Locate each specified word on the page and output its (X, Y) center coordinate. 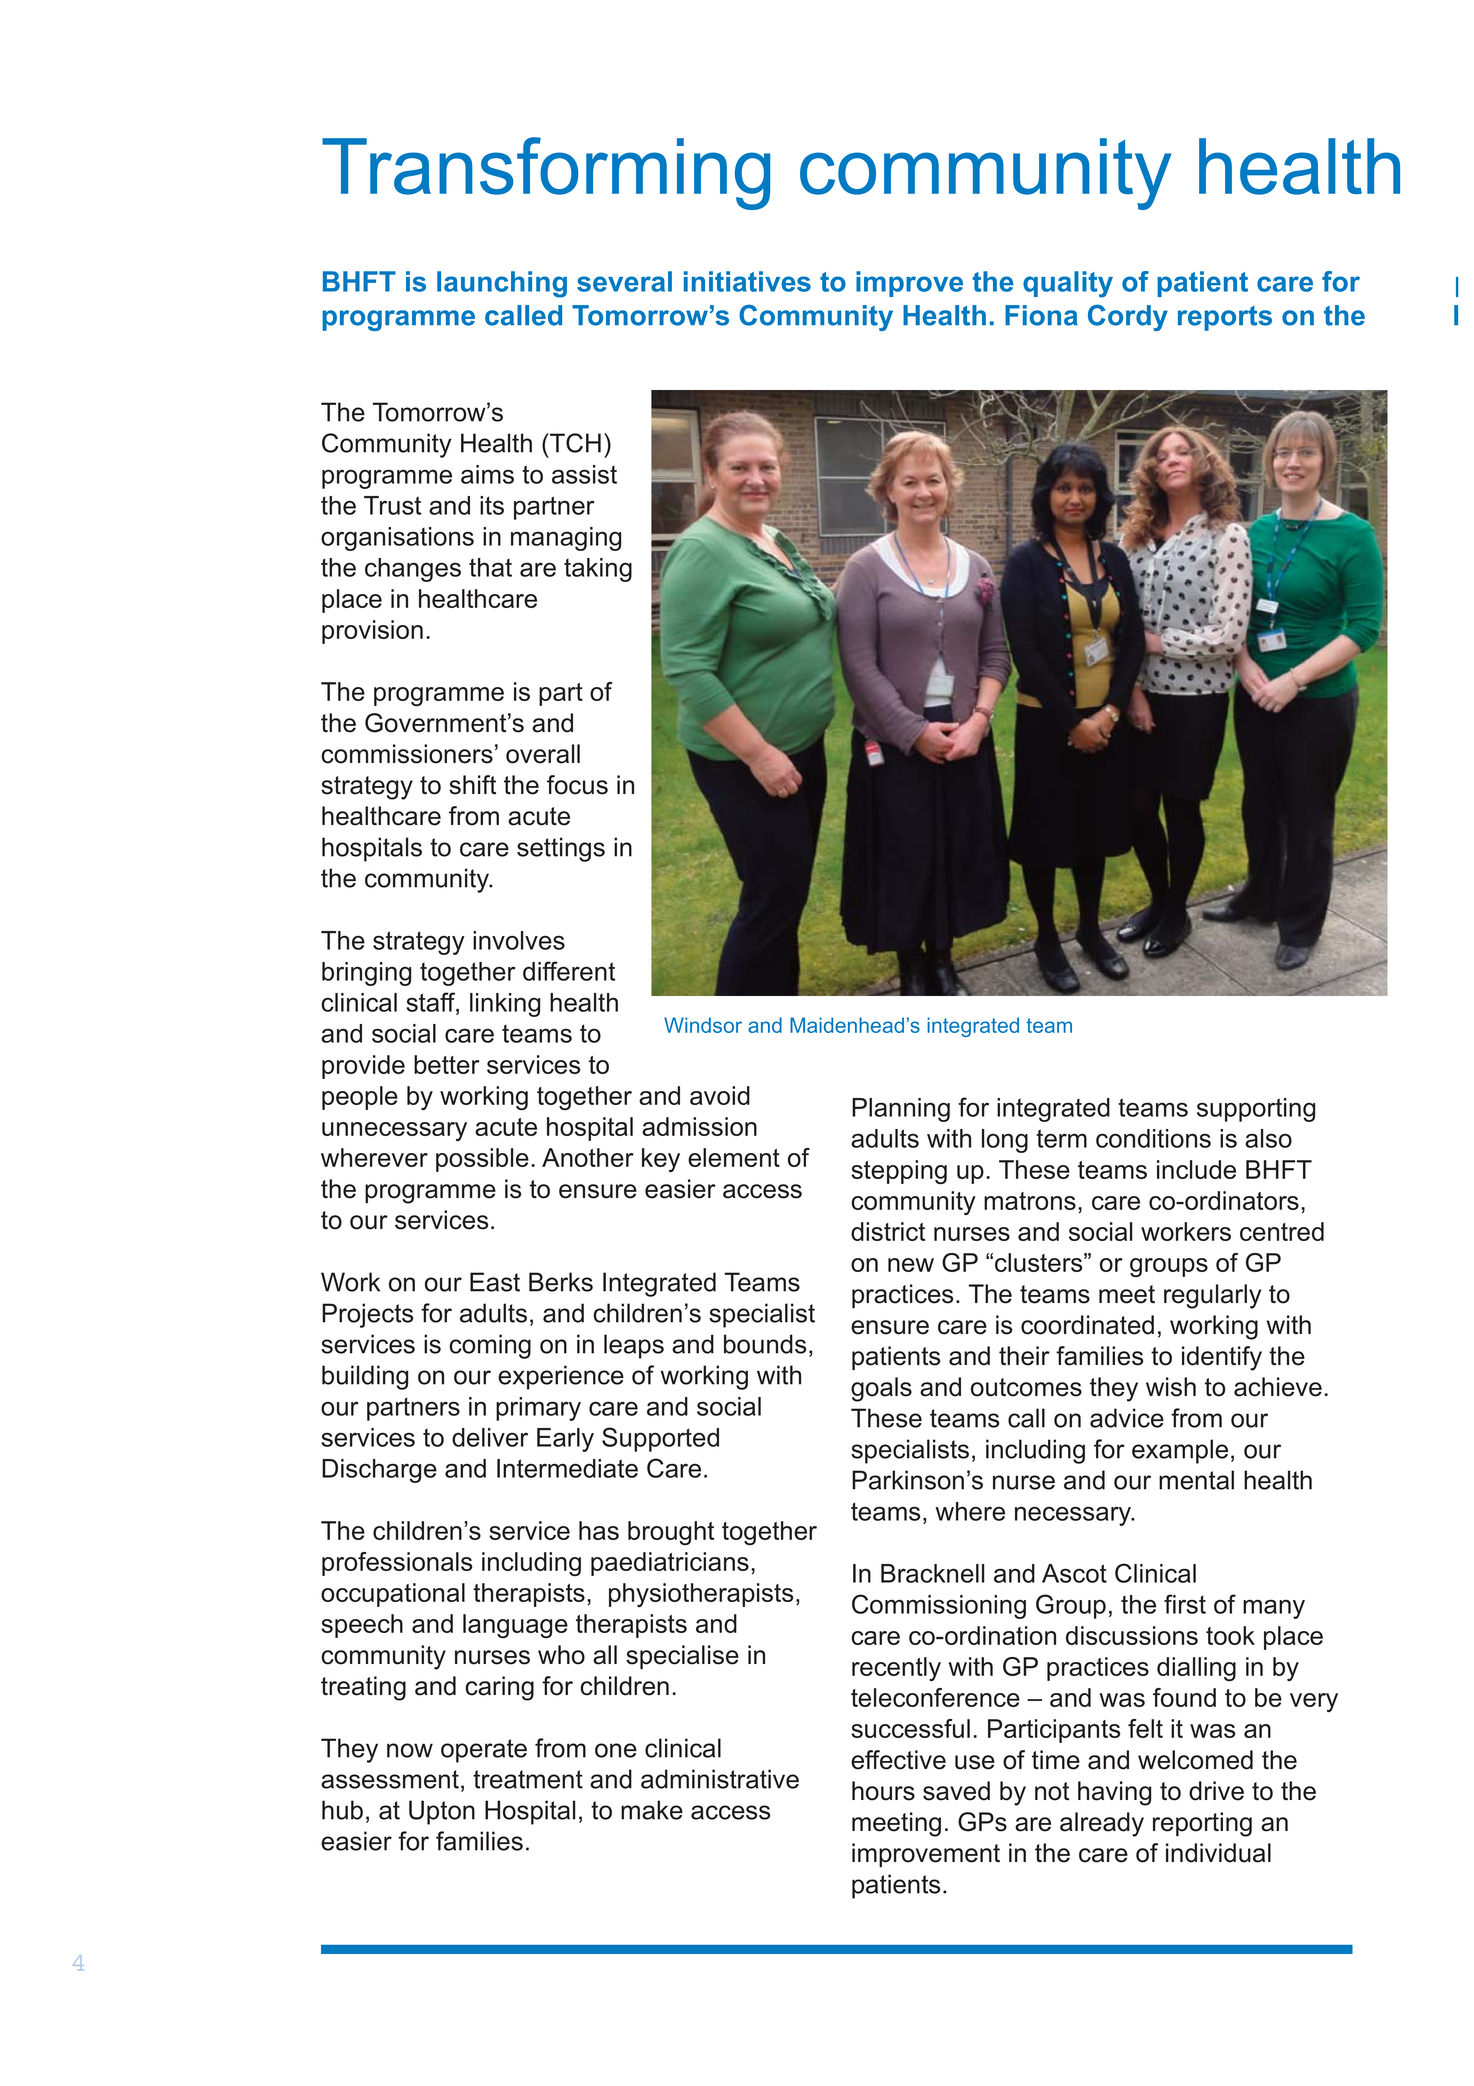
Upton (442, 1812)
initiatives (747, 281)
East (495, 1282)
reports (1225, 318)
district (888, 1231)
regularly (1212, 1296)
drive (1216, 1791)
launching (502, 284)
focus (577, 785)
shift (472, 785)
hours (883, 1791)
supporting (1256, 1110)
